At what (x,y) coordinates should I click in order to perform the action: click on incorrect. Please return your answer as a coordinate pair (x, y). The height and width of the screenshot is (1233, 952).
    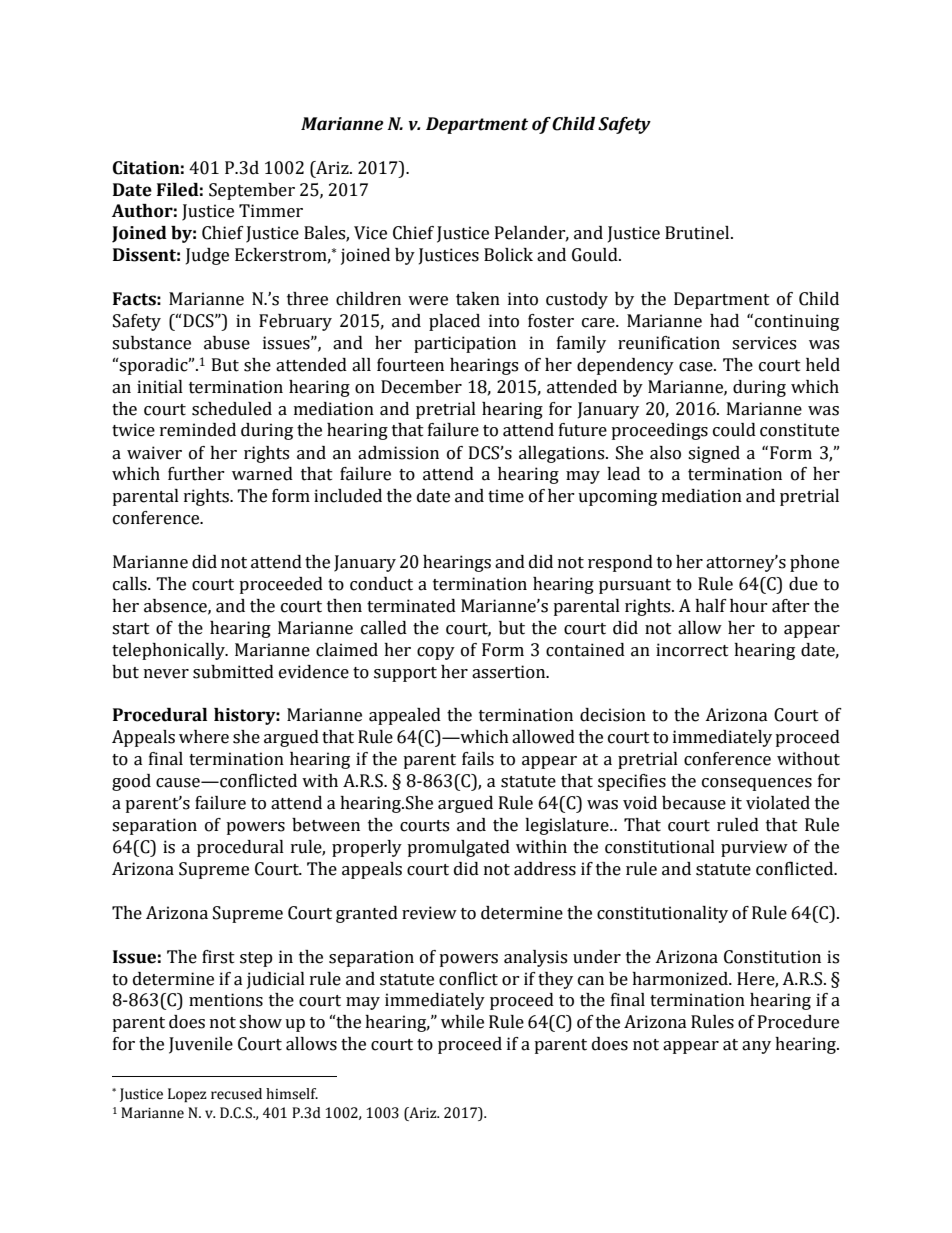
    Looking at the image, I should click on (692, 650).
